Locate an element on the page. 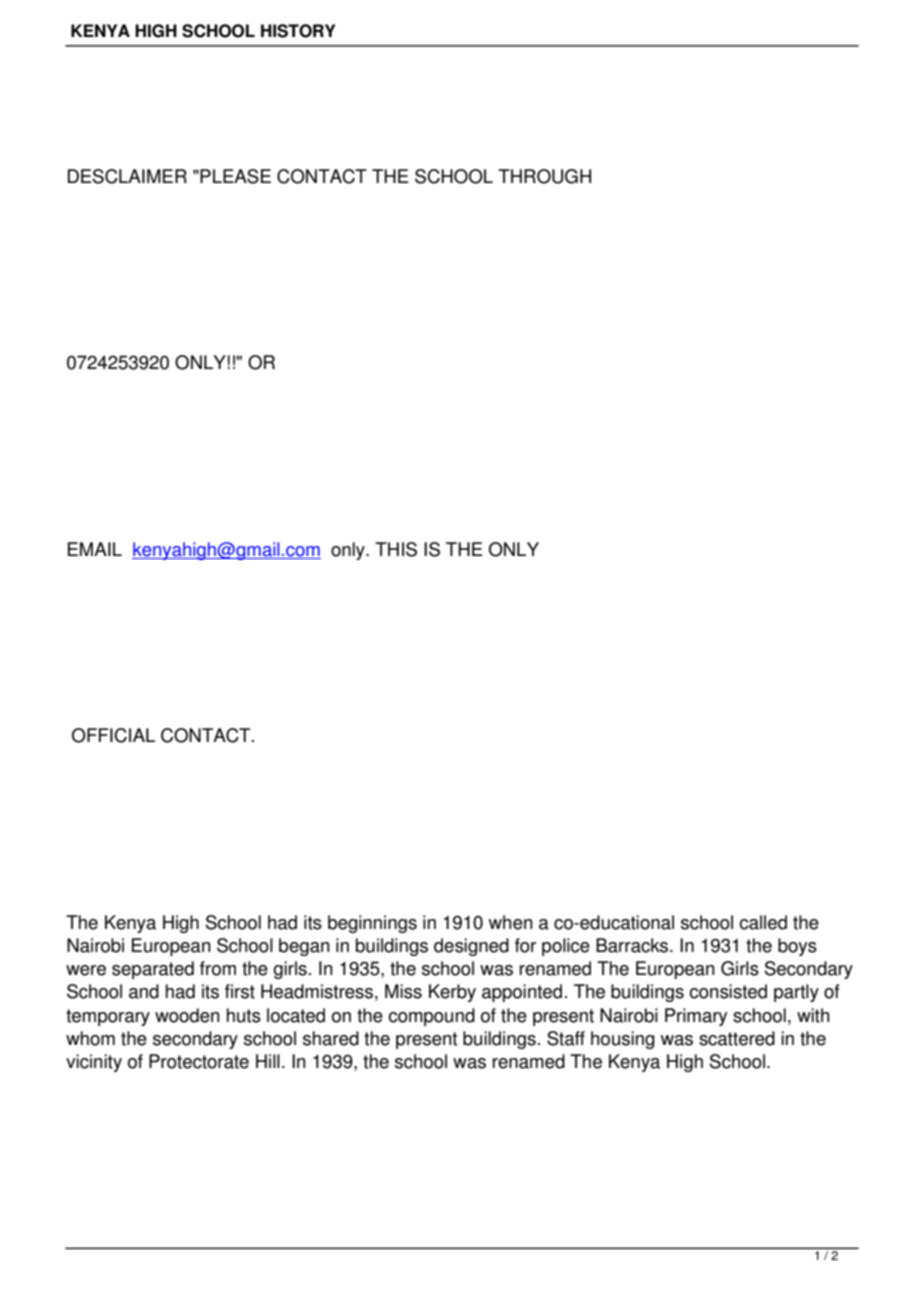 Image resolution: width=924 pixels, height=1308 pixels. PLEASE is located at coordinates (235, 176).
